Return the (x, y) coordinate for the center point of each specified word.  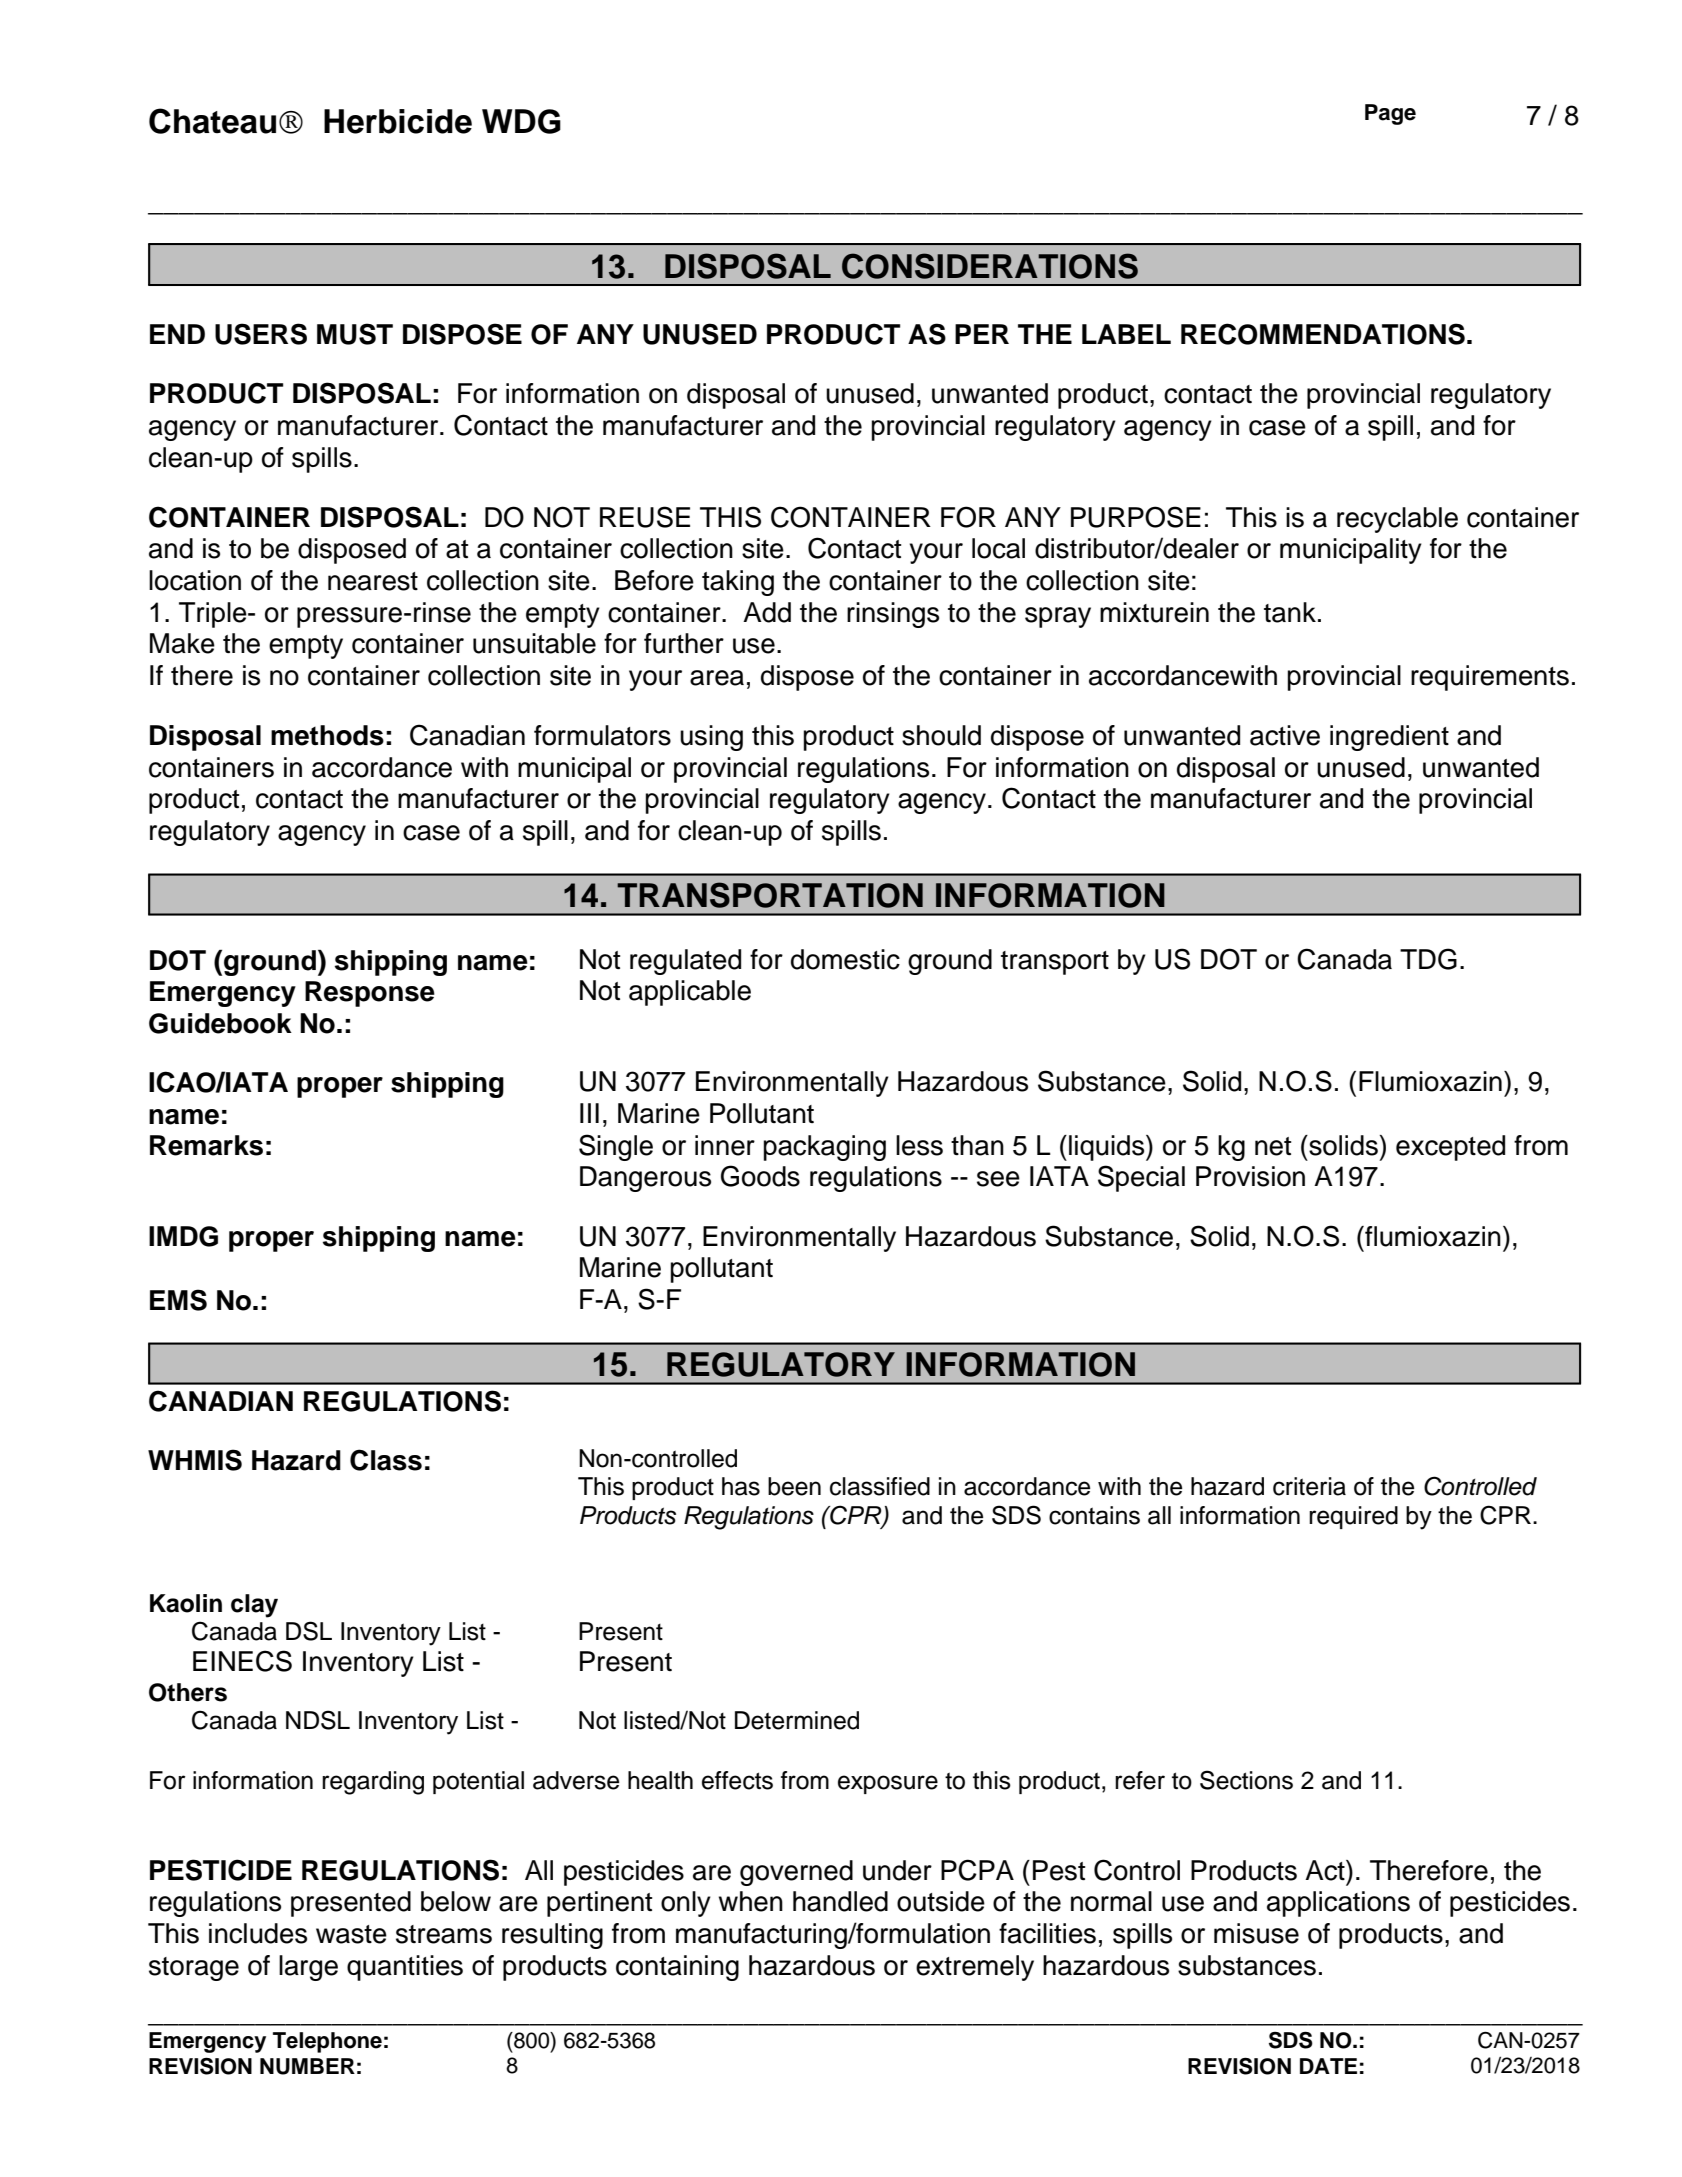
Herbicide (398, 121)
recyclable (1397, 520)
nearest (373, 581)
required (1353, 1517)
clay (254, 1606)
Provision (1250, 1176)
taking (738, 583)
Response (370, 994)
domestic (845, 959)
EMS (178, 1300)
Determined (797, 1720)
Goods (760, 1176)
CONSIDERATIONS (990, 266)
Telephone (327, 2042)
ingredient (1389, 738)
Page (1390, 114)
